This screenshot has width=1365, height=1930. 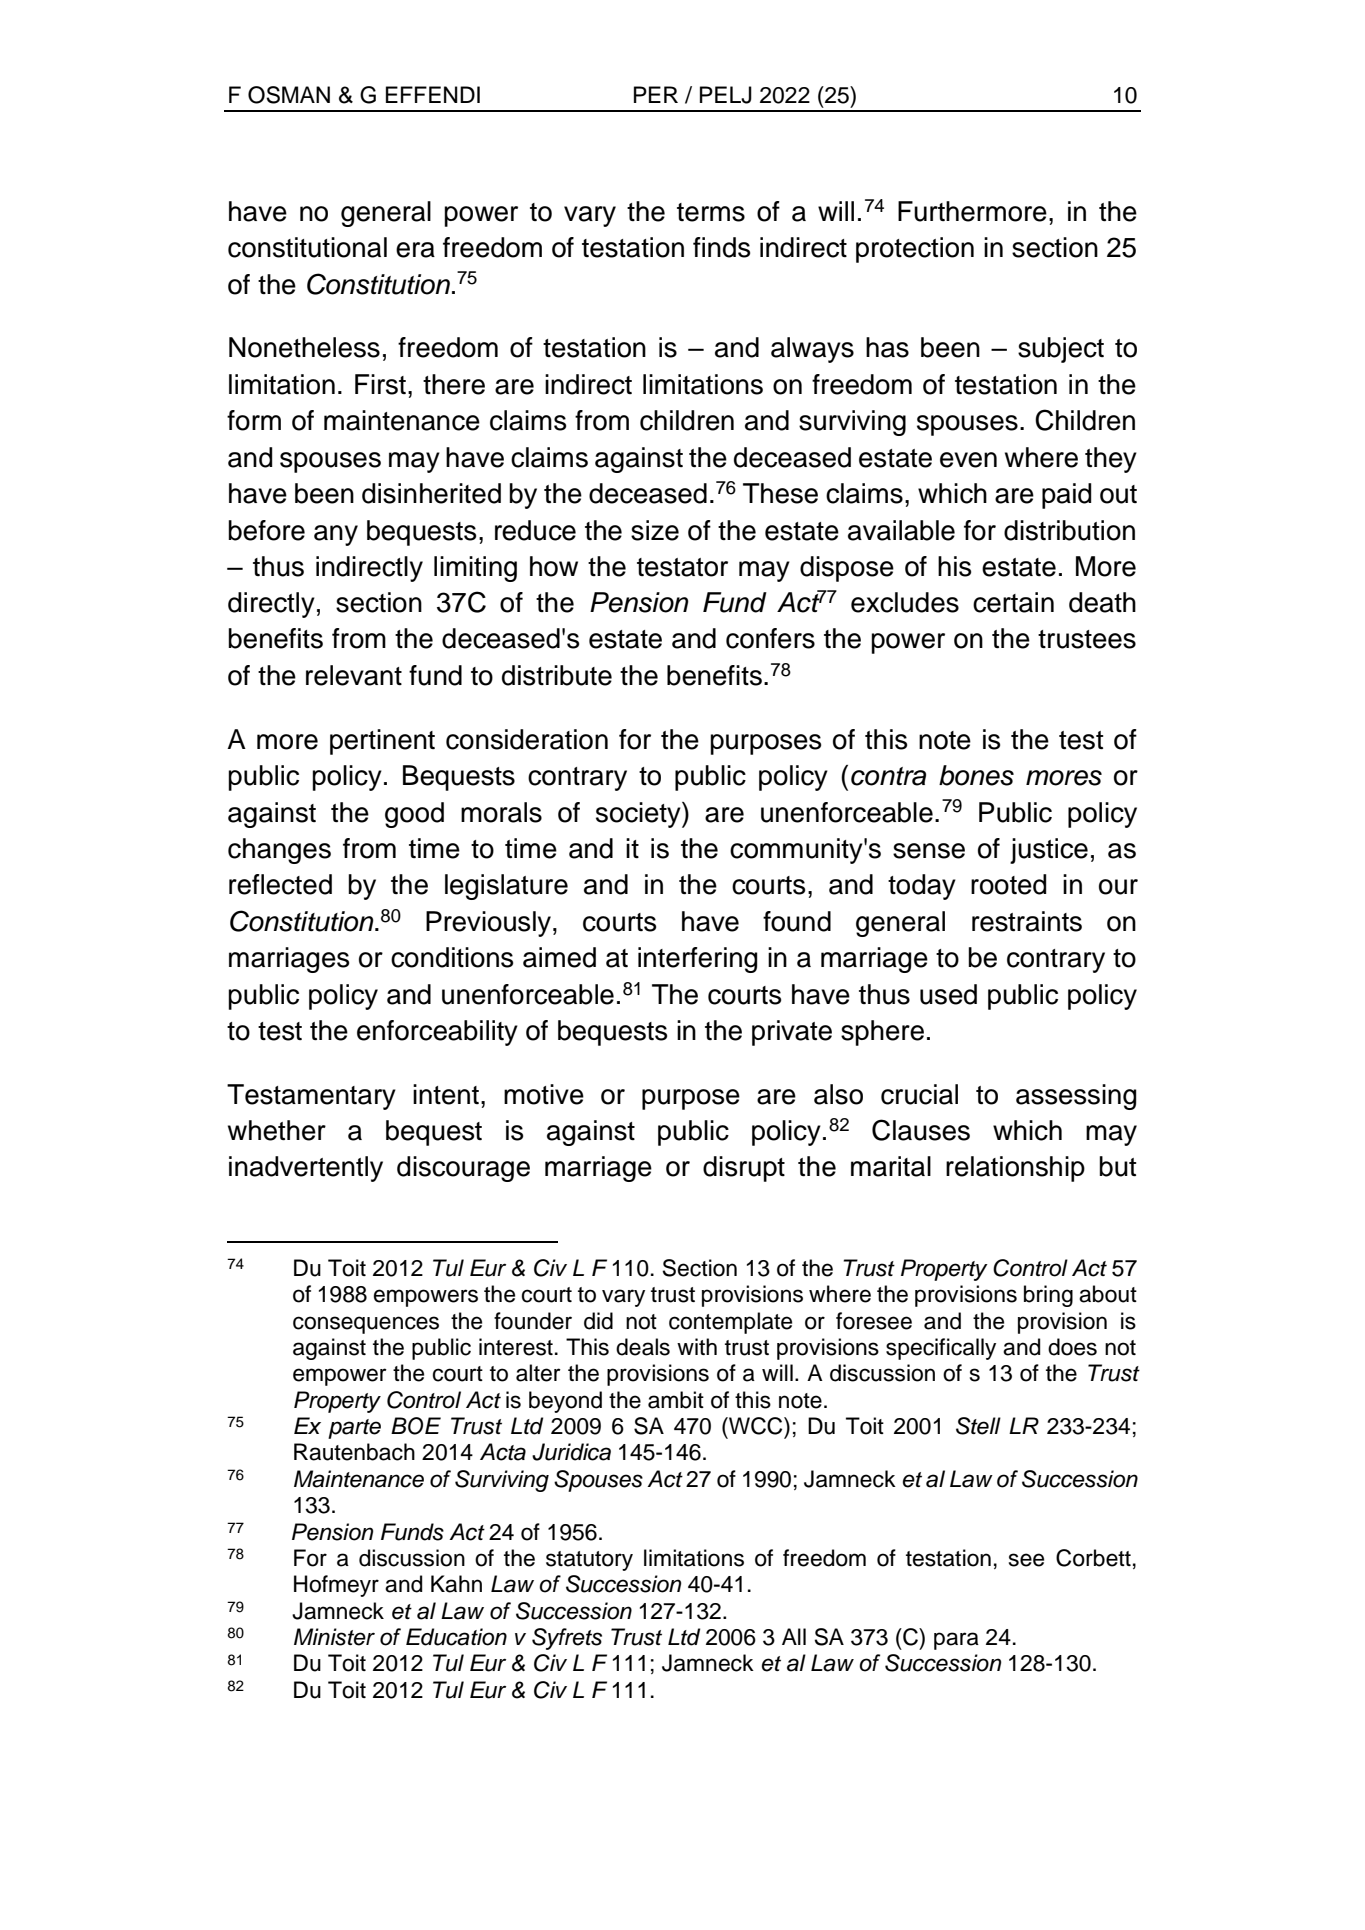 I want to click on inadvertently, so click(x=306, y=1169).
